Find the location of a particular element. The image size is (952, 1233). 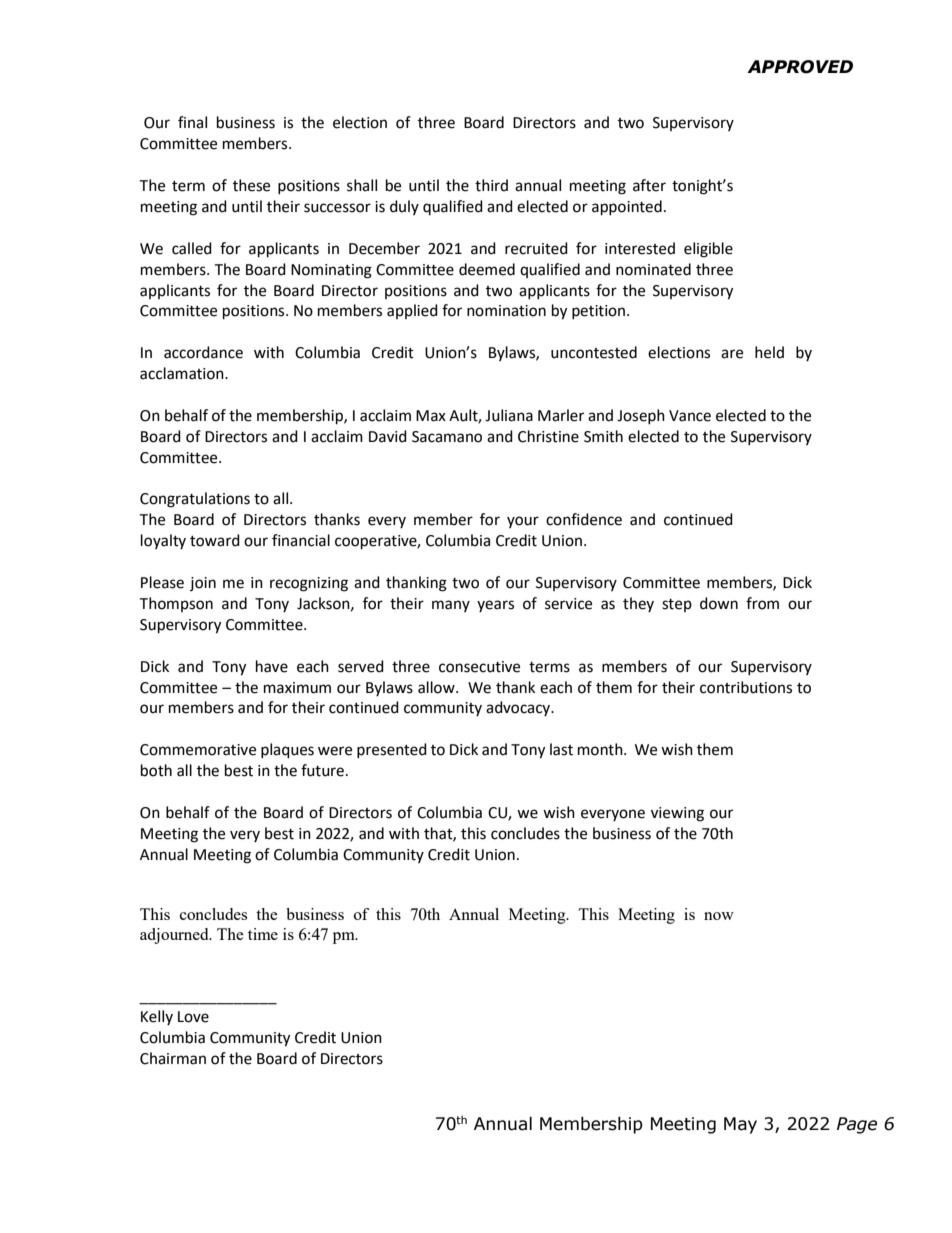

contributions is located at coordinates (746, 687).
